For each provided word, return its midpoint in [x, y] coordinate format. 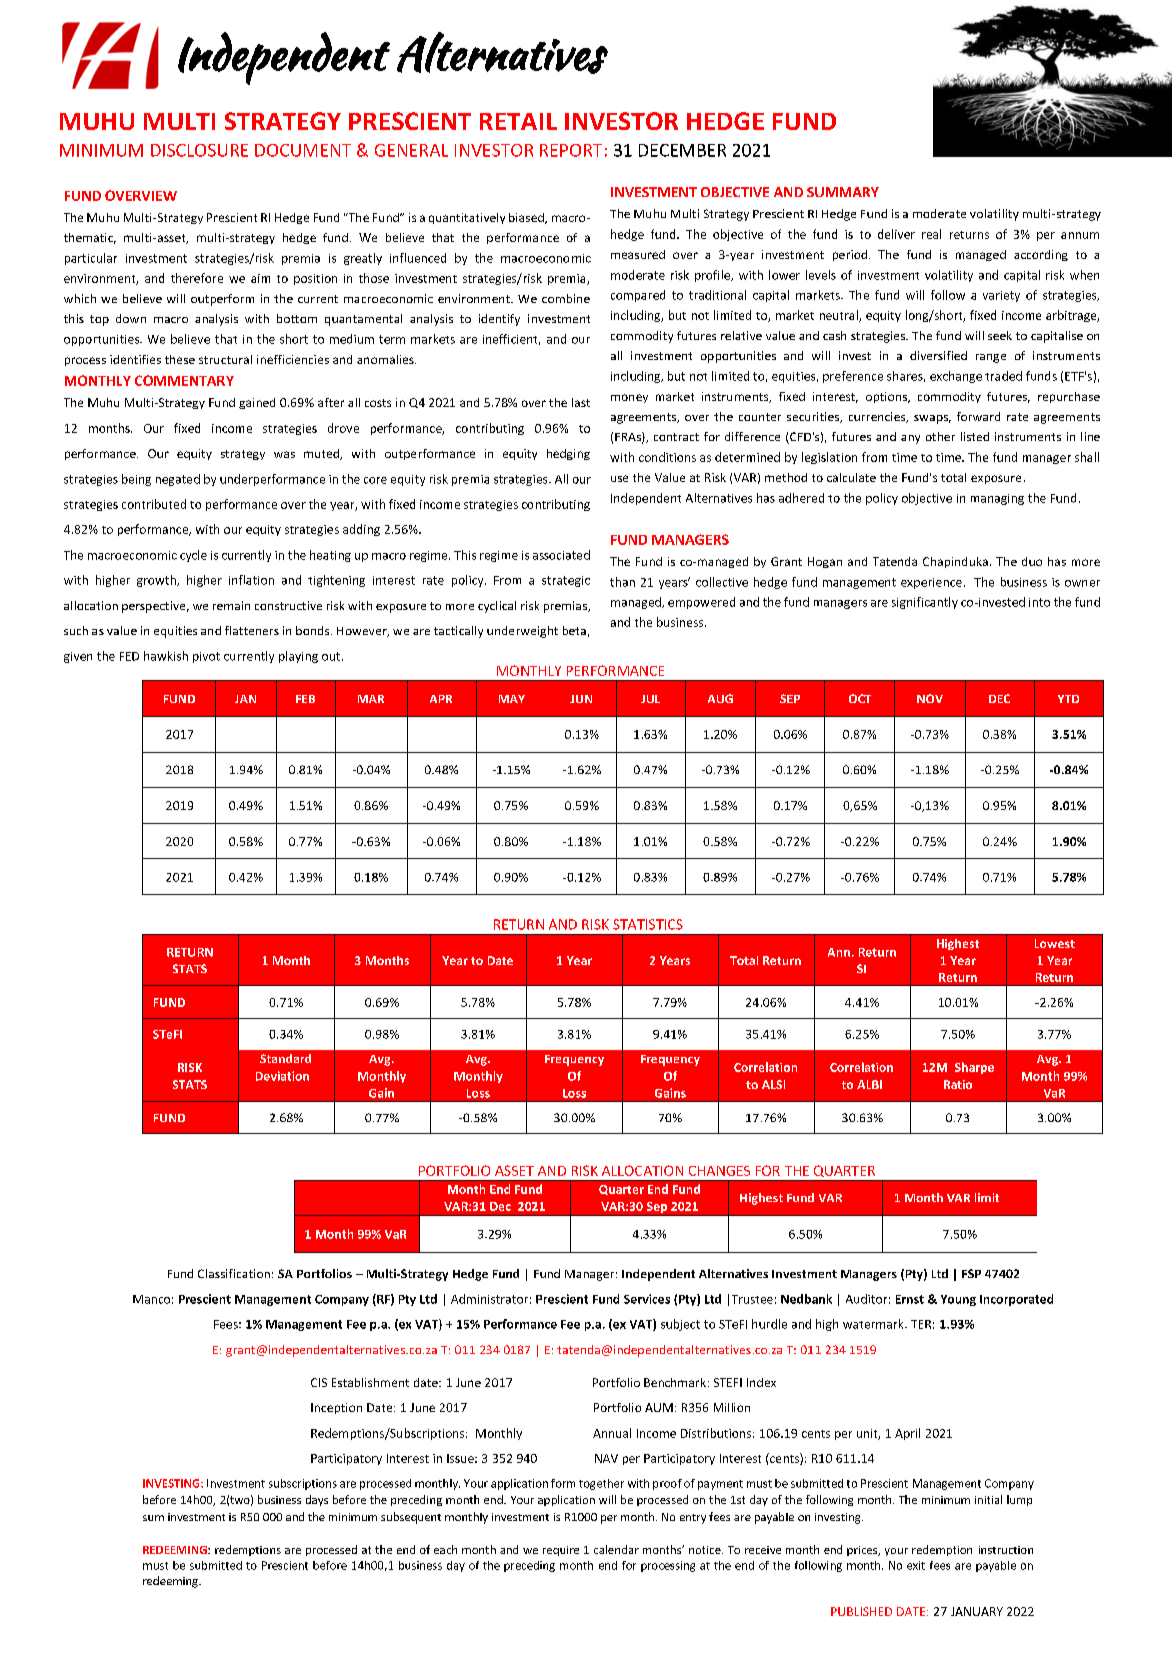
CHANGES [719, 1171]
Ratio [958, 1084]
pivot [206, 657]
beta [574, 630]
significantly [925, 603]
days [317, 1500]
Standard [285, 1058]
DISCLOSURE [199, 150]
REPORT [571, 150]
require [561, 1551]
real [931, 234]
